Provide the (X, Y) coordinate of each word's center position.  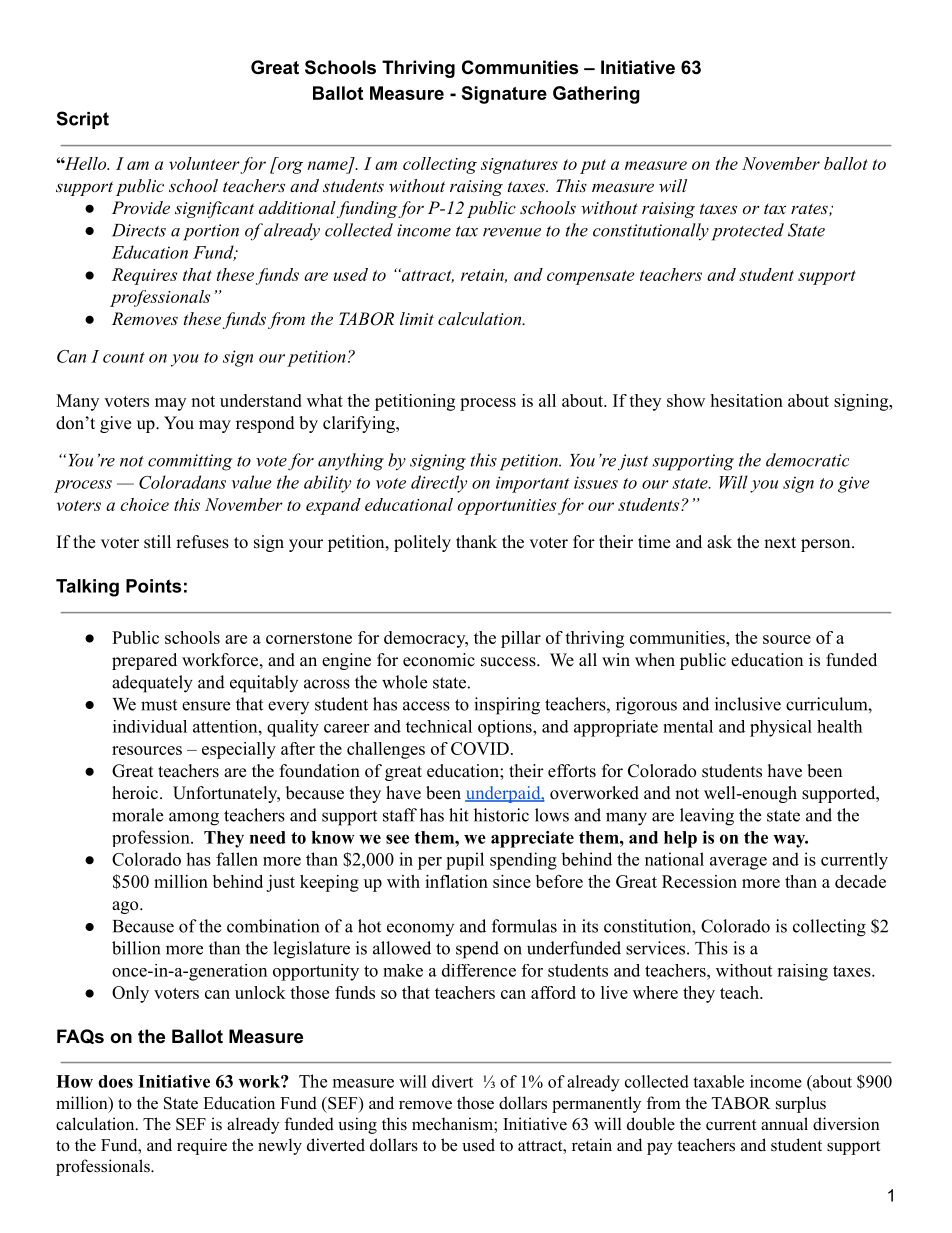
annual (784, 1124)
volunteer (204, 163)
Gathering (596, 95)
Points (154, 586)
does (115, 1081)
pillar (521, 639)
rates (810, 209)
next (780, 543)
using (357, 1125)
